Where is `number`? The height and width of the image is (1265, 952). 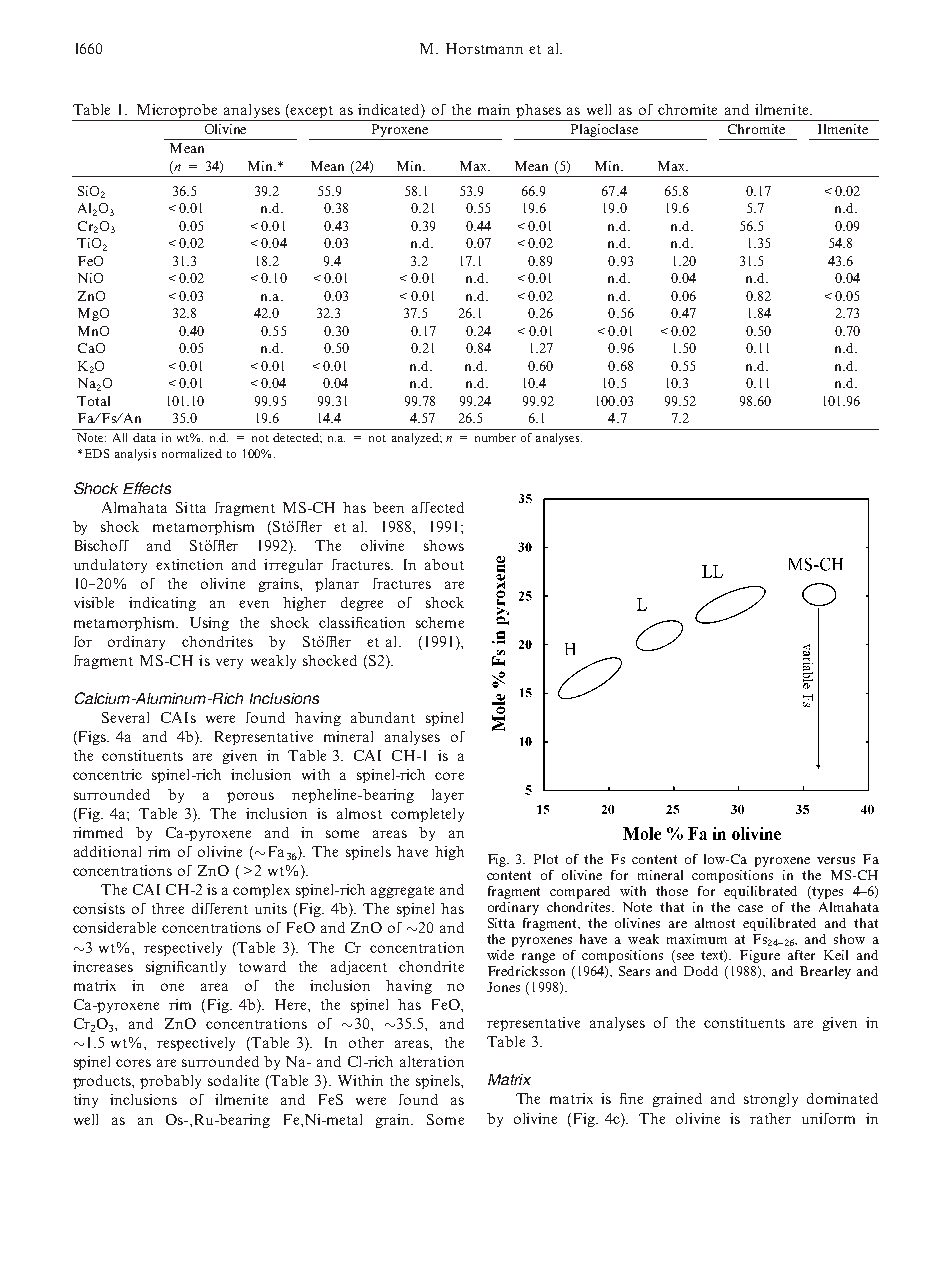 number is located at coordinates (495, 437).
